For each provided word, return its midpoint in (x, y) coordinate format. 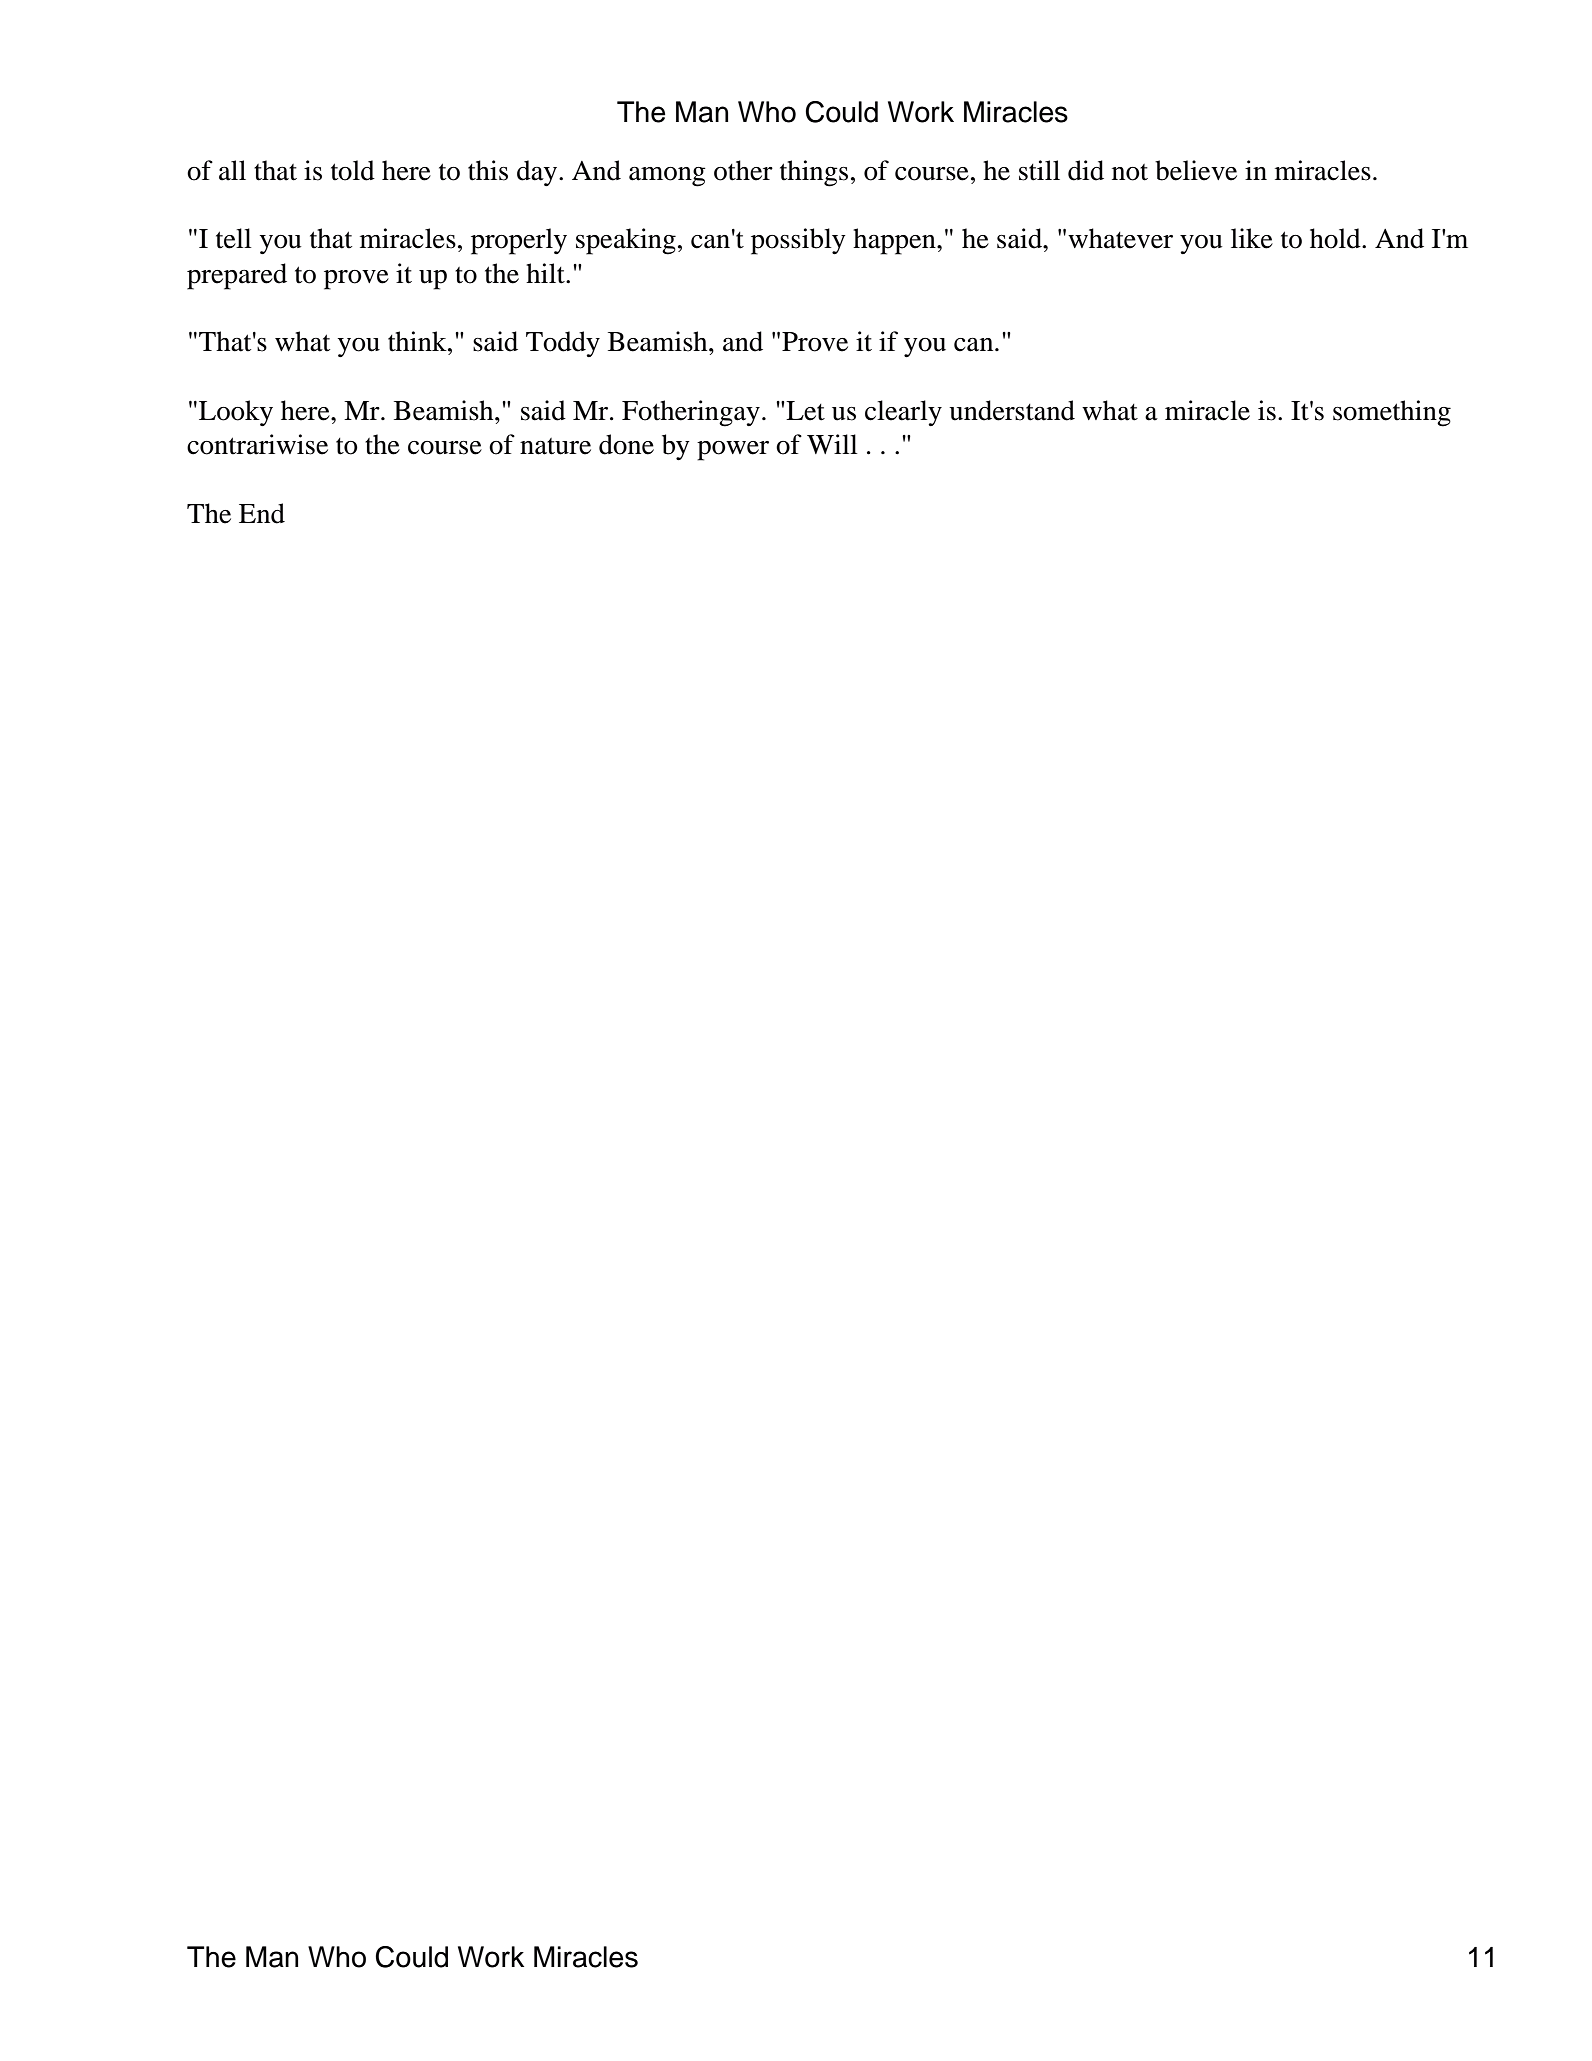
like (1252, 238)
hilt (546, 273)
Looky (236, 413)
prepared (237, 276)
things (814, 173)
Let (804, 411)
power (733, 451)
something (1392, 413)
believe (1196, 170)
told (353, 170)
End (262, 513)
